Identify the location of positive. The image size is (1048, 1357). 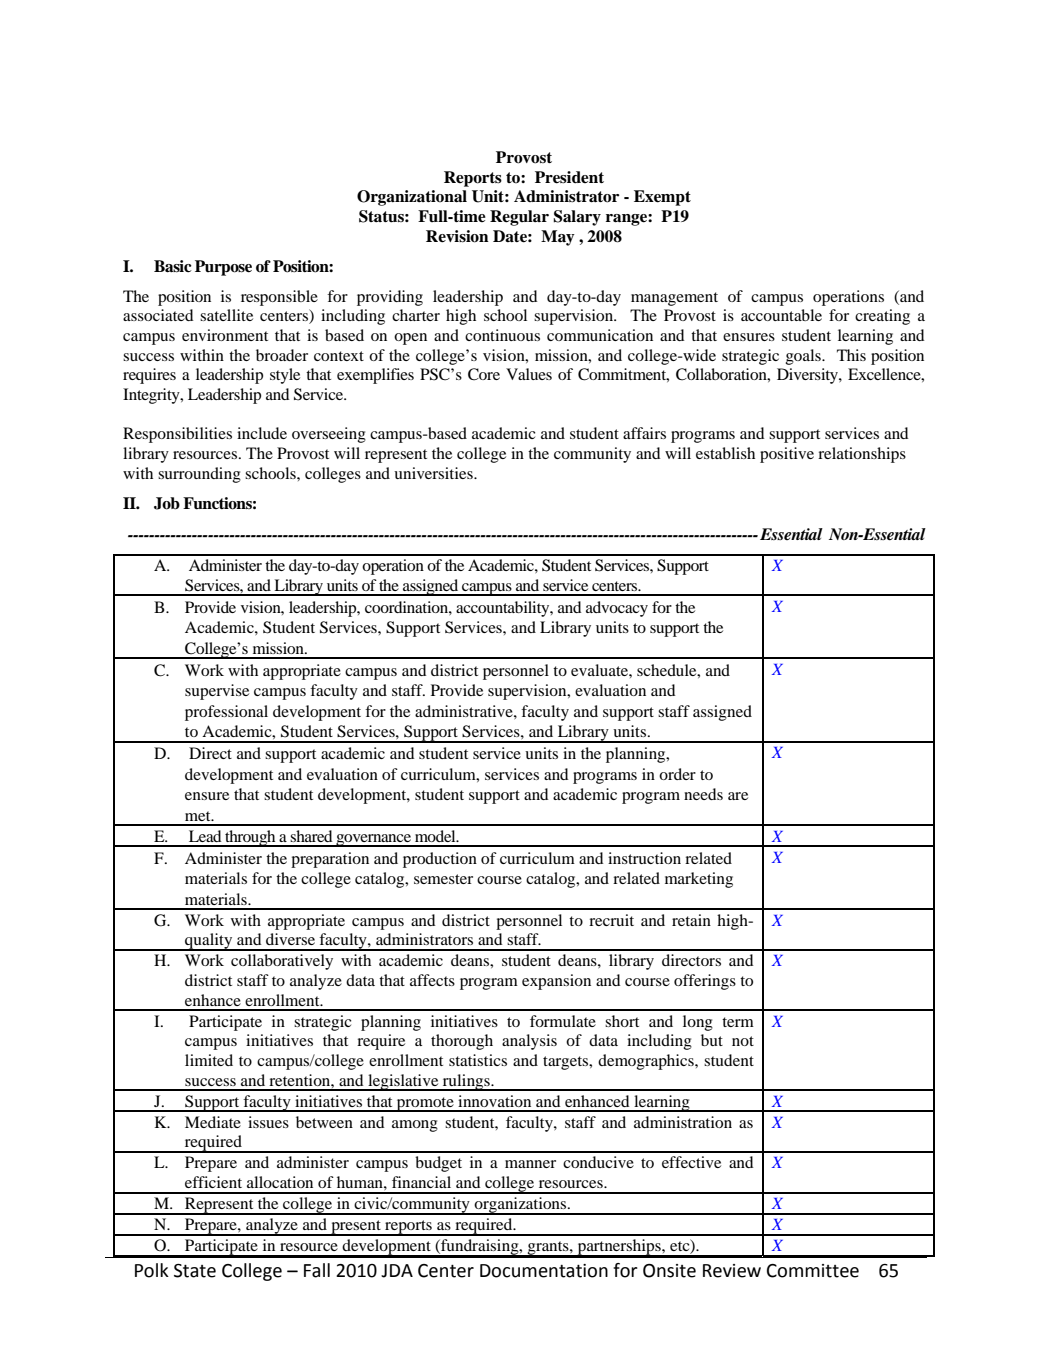
(787, 455).
